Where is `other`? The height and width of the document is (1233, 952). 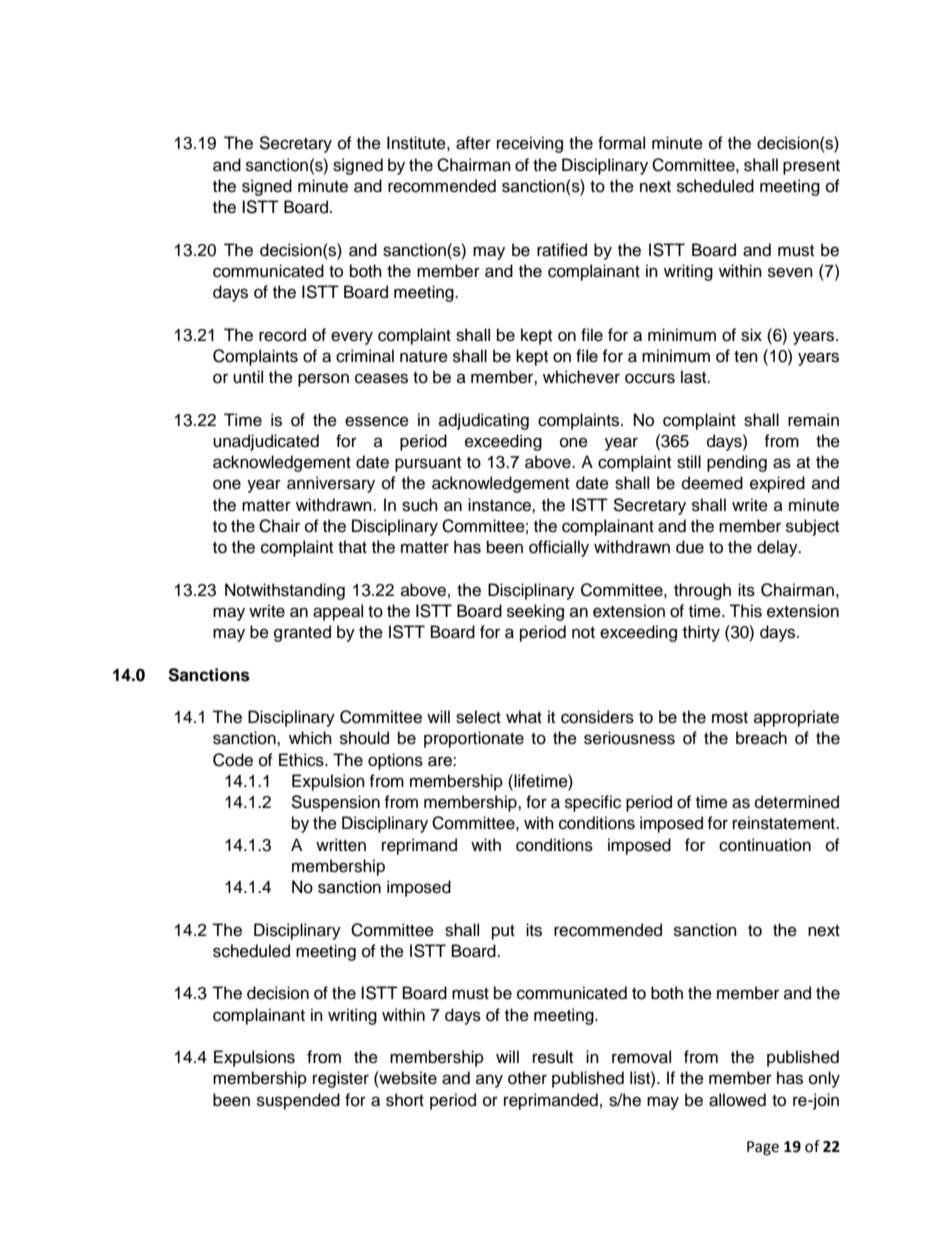 other is located at coordinates (527, 1078).
